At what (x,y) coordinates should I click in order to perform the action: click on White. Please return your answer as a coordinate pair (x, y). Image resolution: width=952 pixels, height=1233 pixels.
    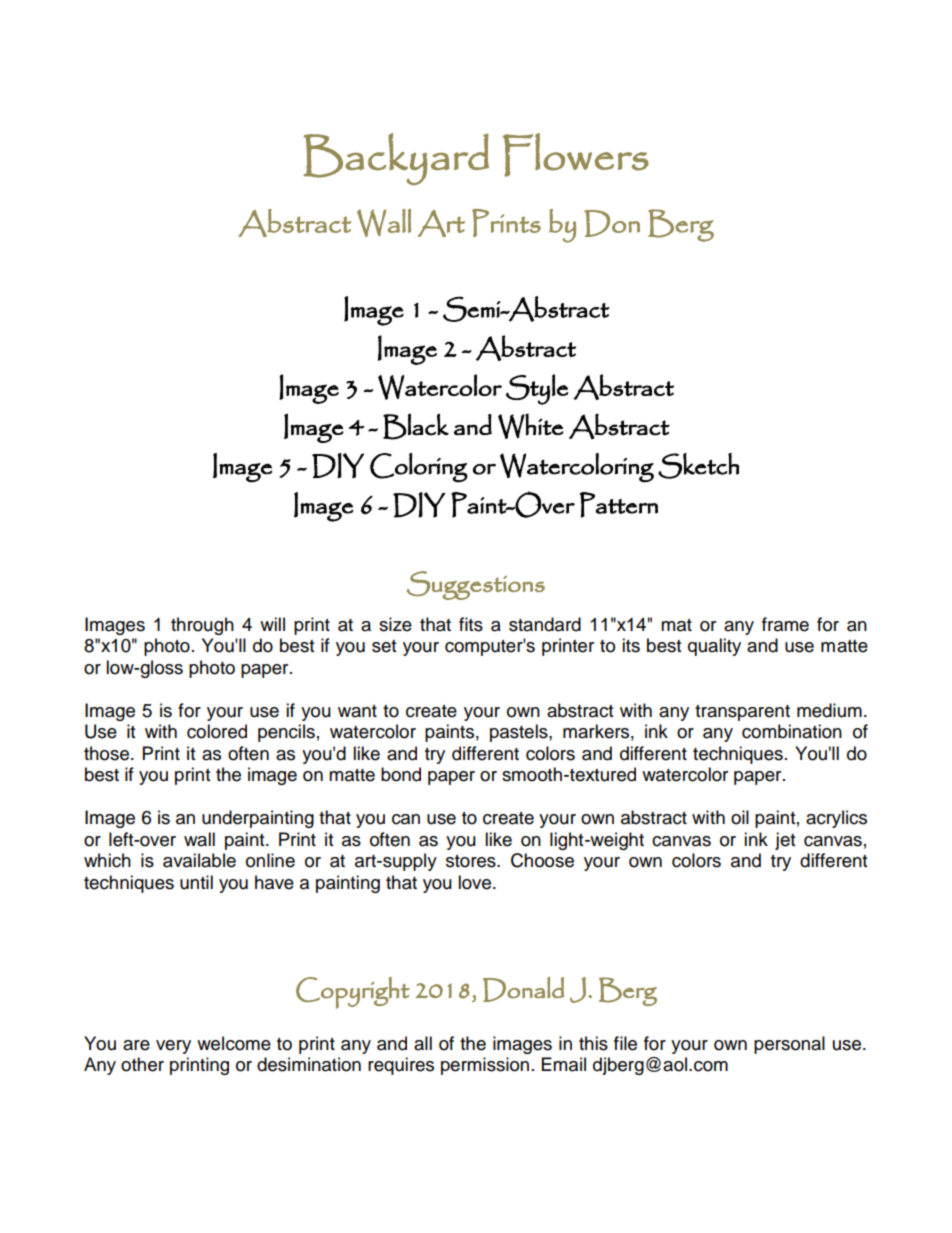
    Looking at the image, I should click on (530, 426).
